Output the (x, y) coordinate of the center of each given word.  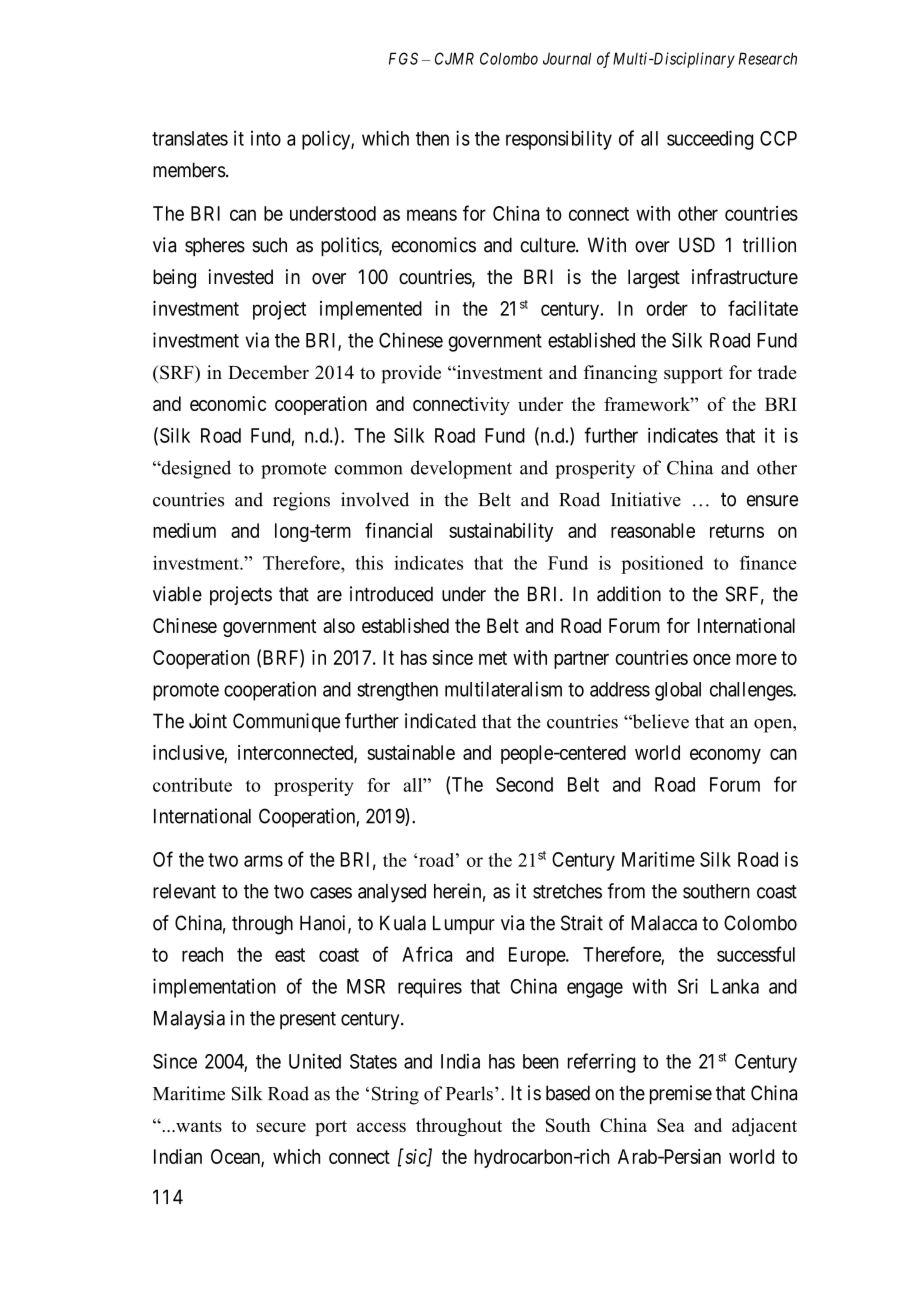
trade (777, 372)
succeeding (710, 140)
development (461, 469)
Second (524, 784)
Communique (286, 722)
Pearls (469, 1093)
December (268, 372)
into (266, 138)
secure (281, 1127)
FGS (403, 58)
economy (725, 756)
